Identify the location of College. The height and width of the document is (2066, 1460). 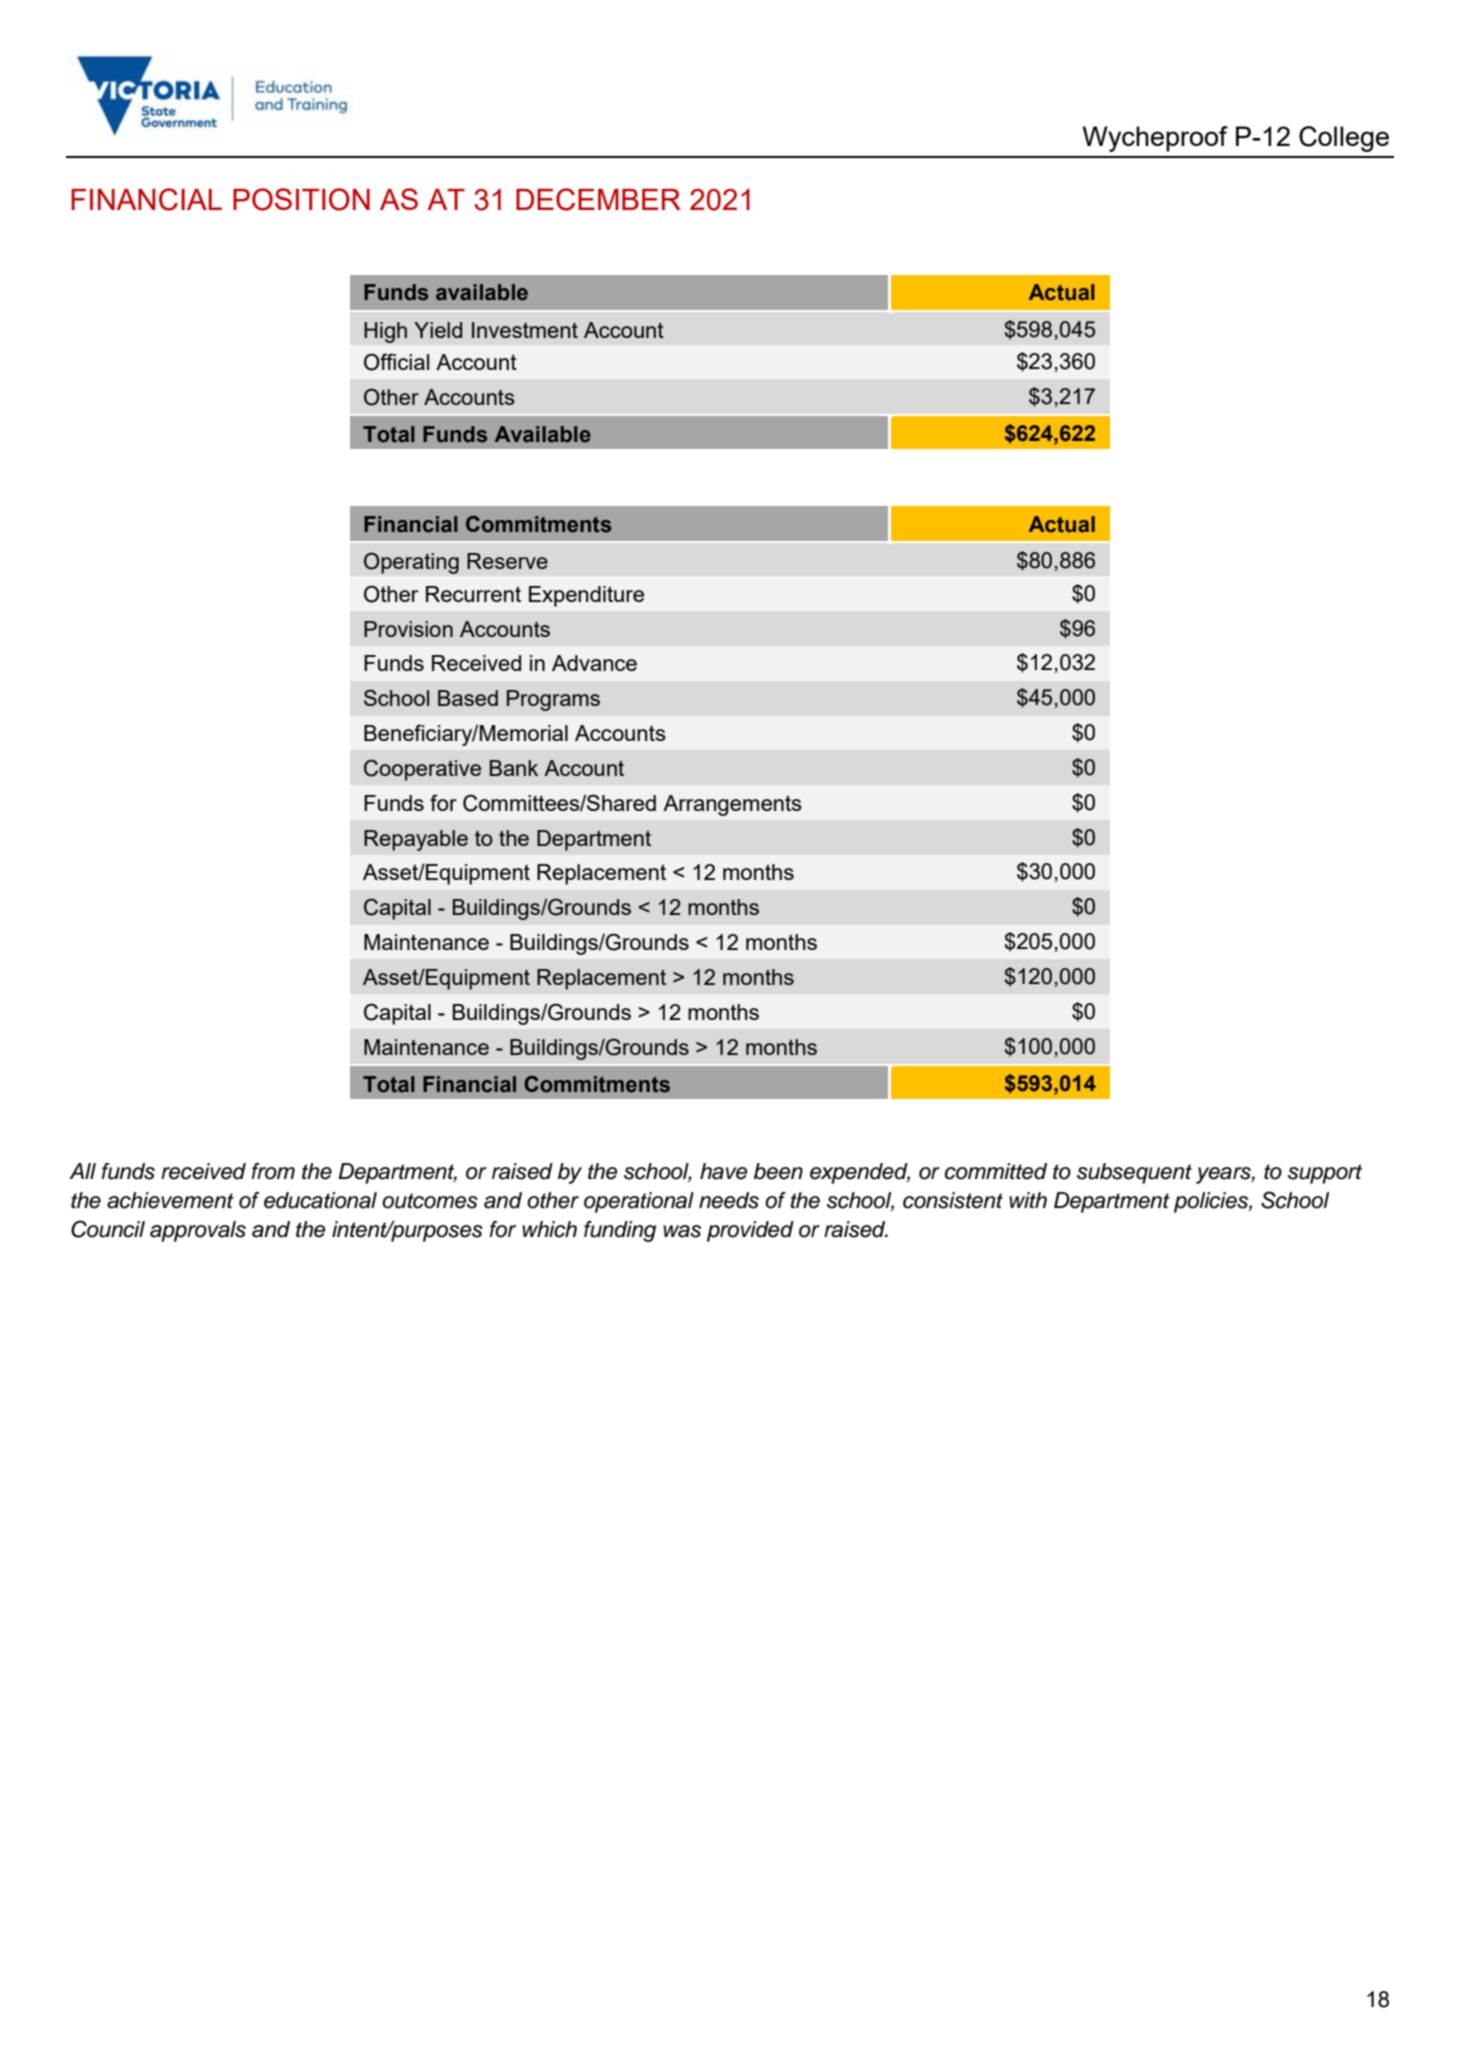
(1344, 139).
